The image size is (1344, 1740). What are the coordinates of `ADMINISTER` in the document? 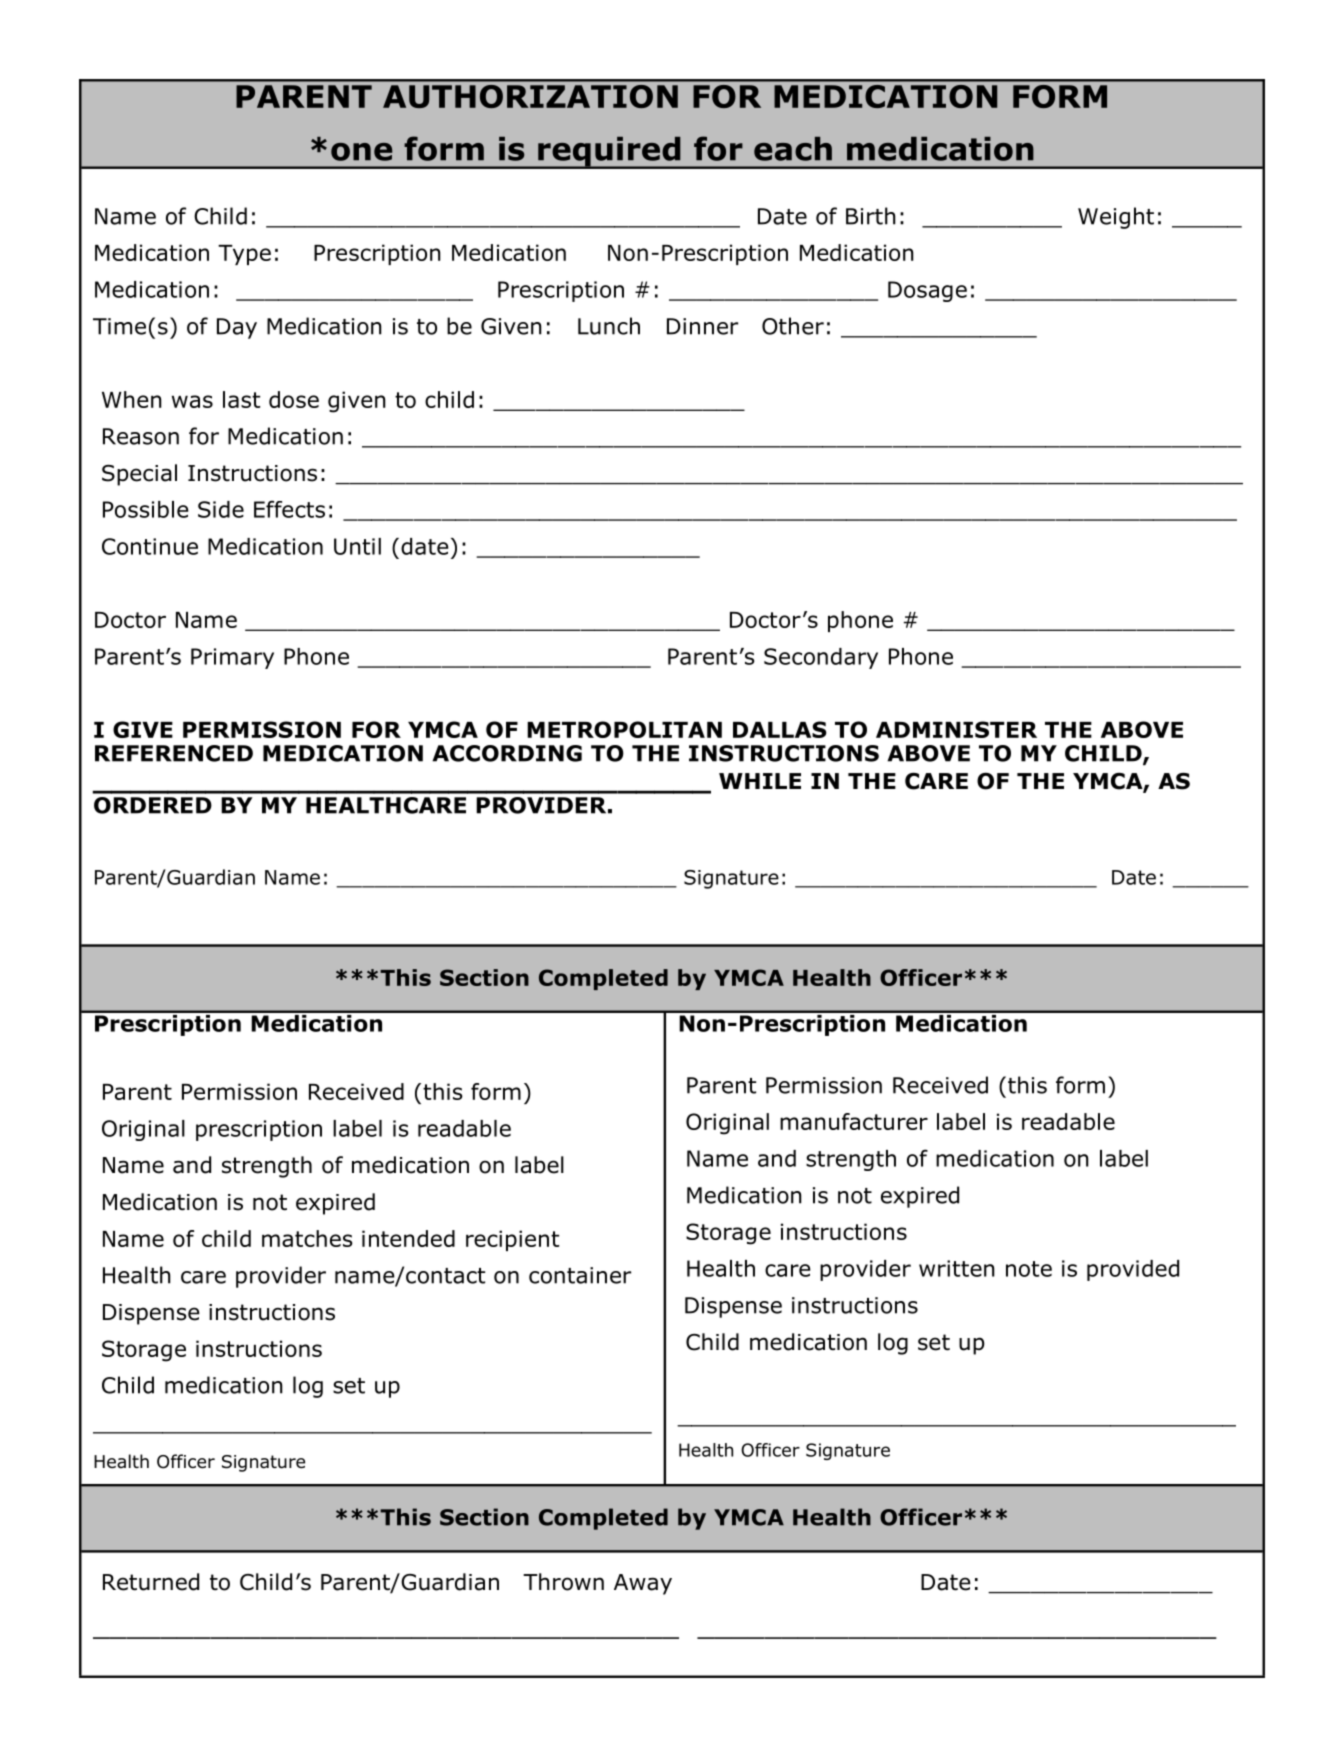 It's located at (956, 729).
